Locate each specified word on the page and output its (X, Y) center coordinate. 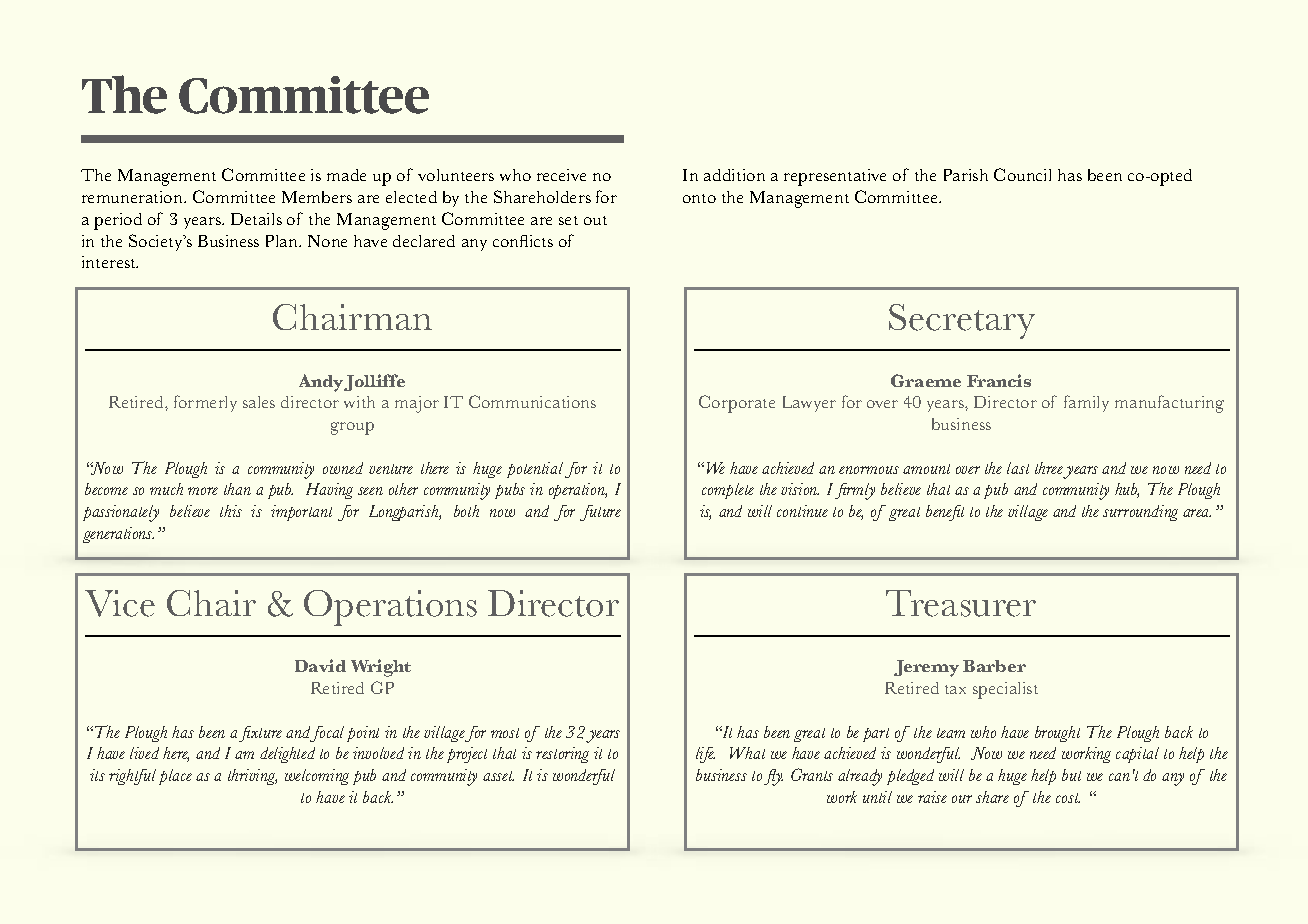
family (1086, 403)
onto (699, 198)
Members (317, 197)
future (600, 513)
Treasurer (961, 603)
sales (259, 402)
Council (1022, 174)
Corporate (737, 404)
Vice (120, 603)
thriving (252, 777)
